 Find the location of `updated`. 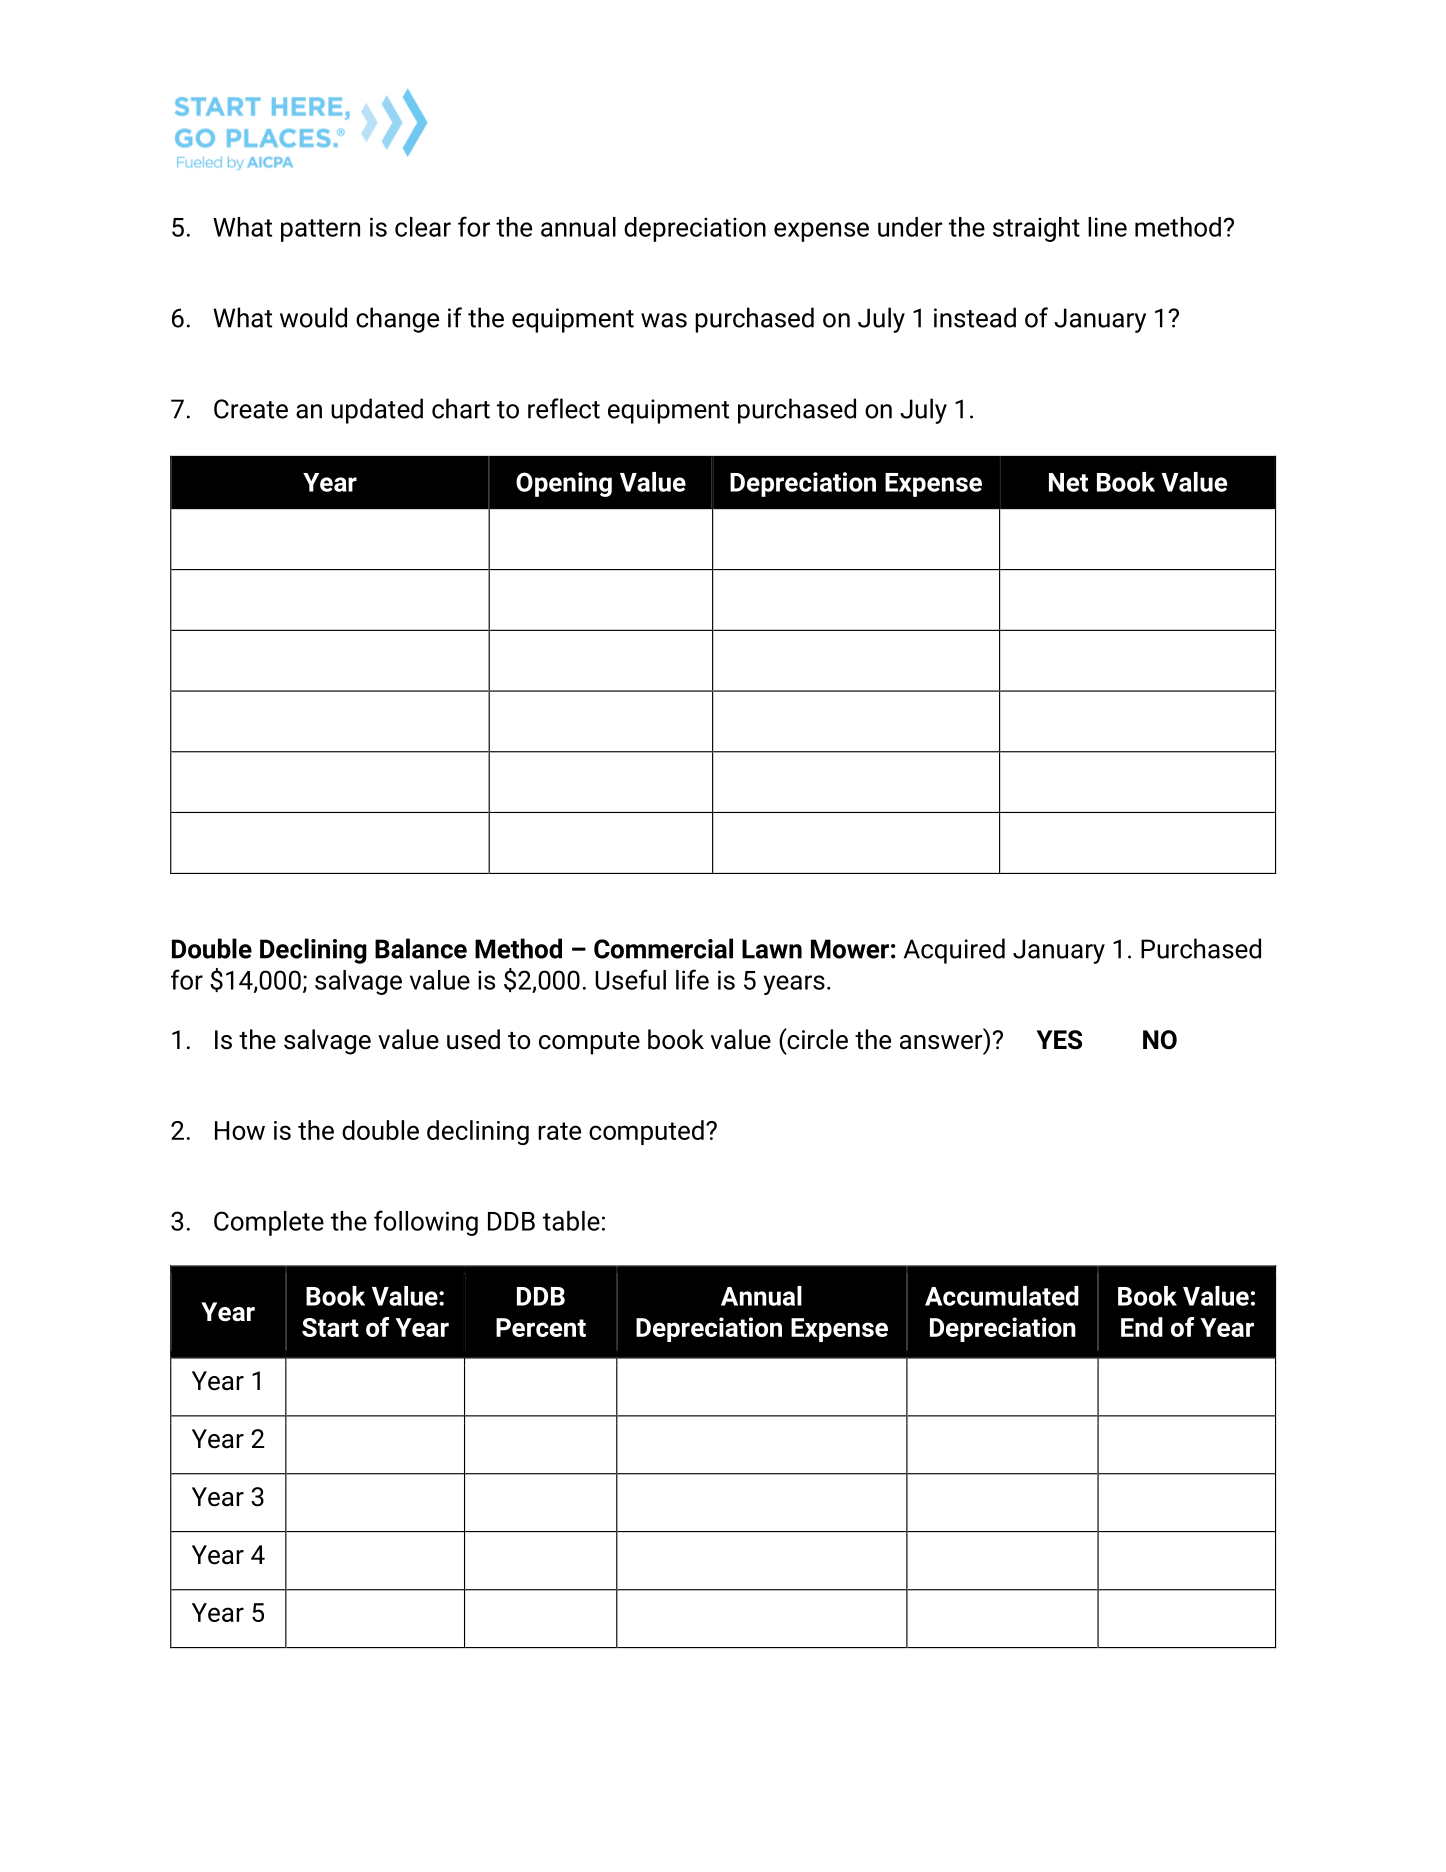

updated is located at coordinates (377, 411).
